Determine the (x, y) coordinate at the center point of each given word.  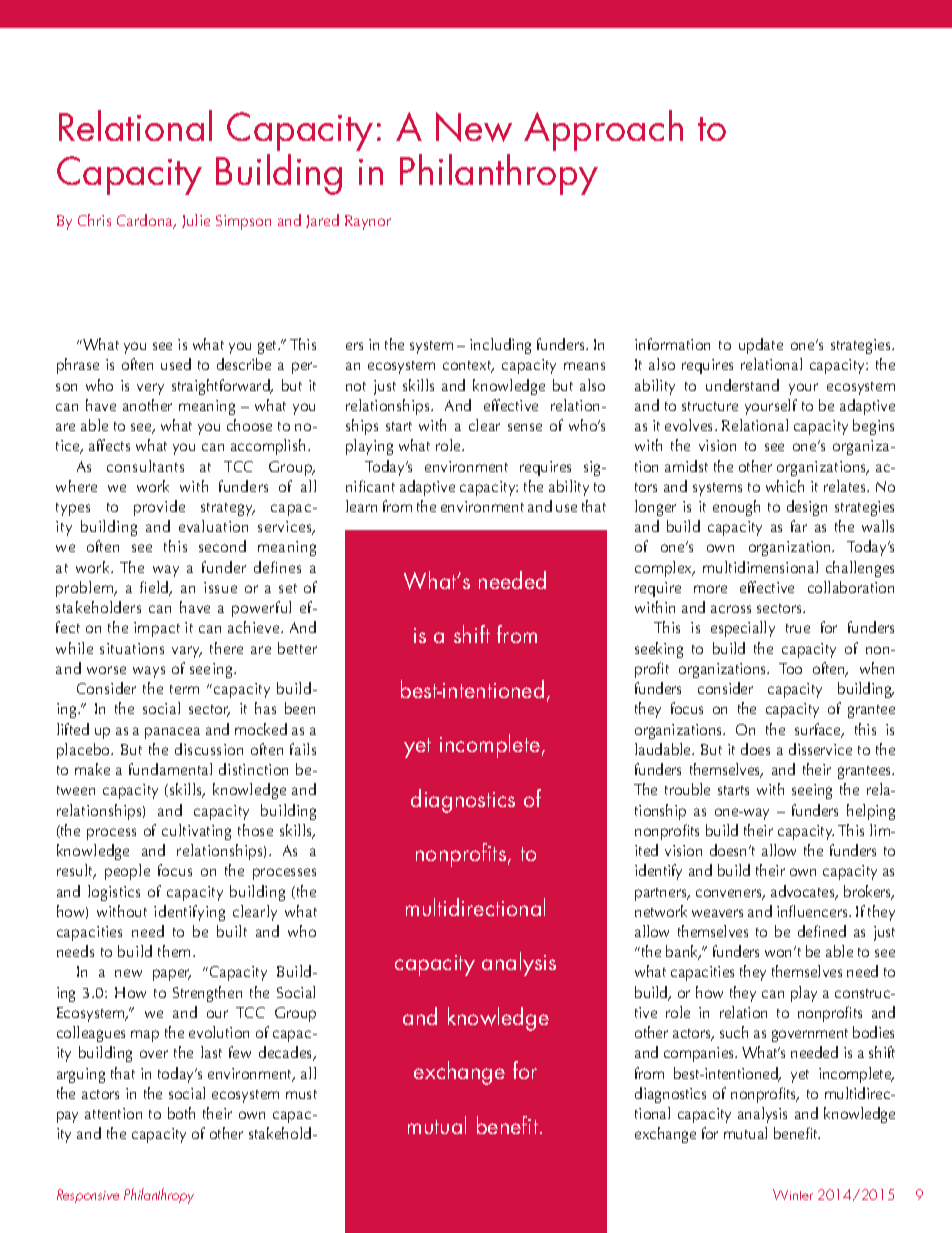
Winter (793, 1194)
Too (790, 668)
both (181, 1113)
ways (149, 672)
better (297, 648)
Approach (603, 130)
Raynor (368, 222)
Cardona (146, 221)
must (301, 1094)
